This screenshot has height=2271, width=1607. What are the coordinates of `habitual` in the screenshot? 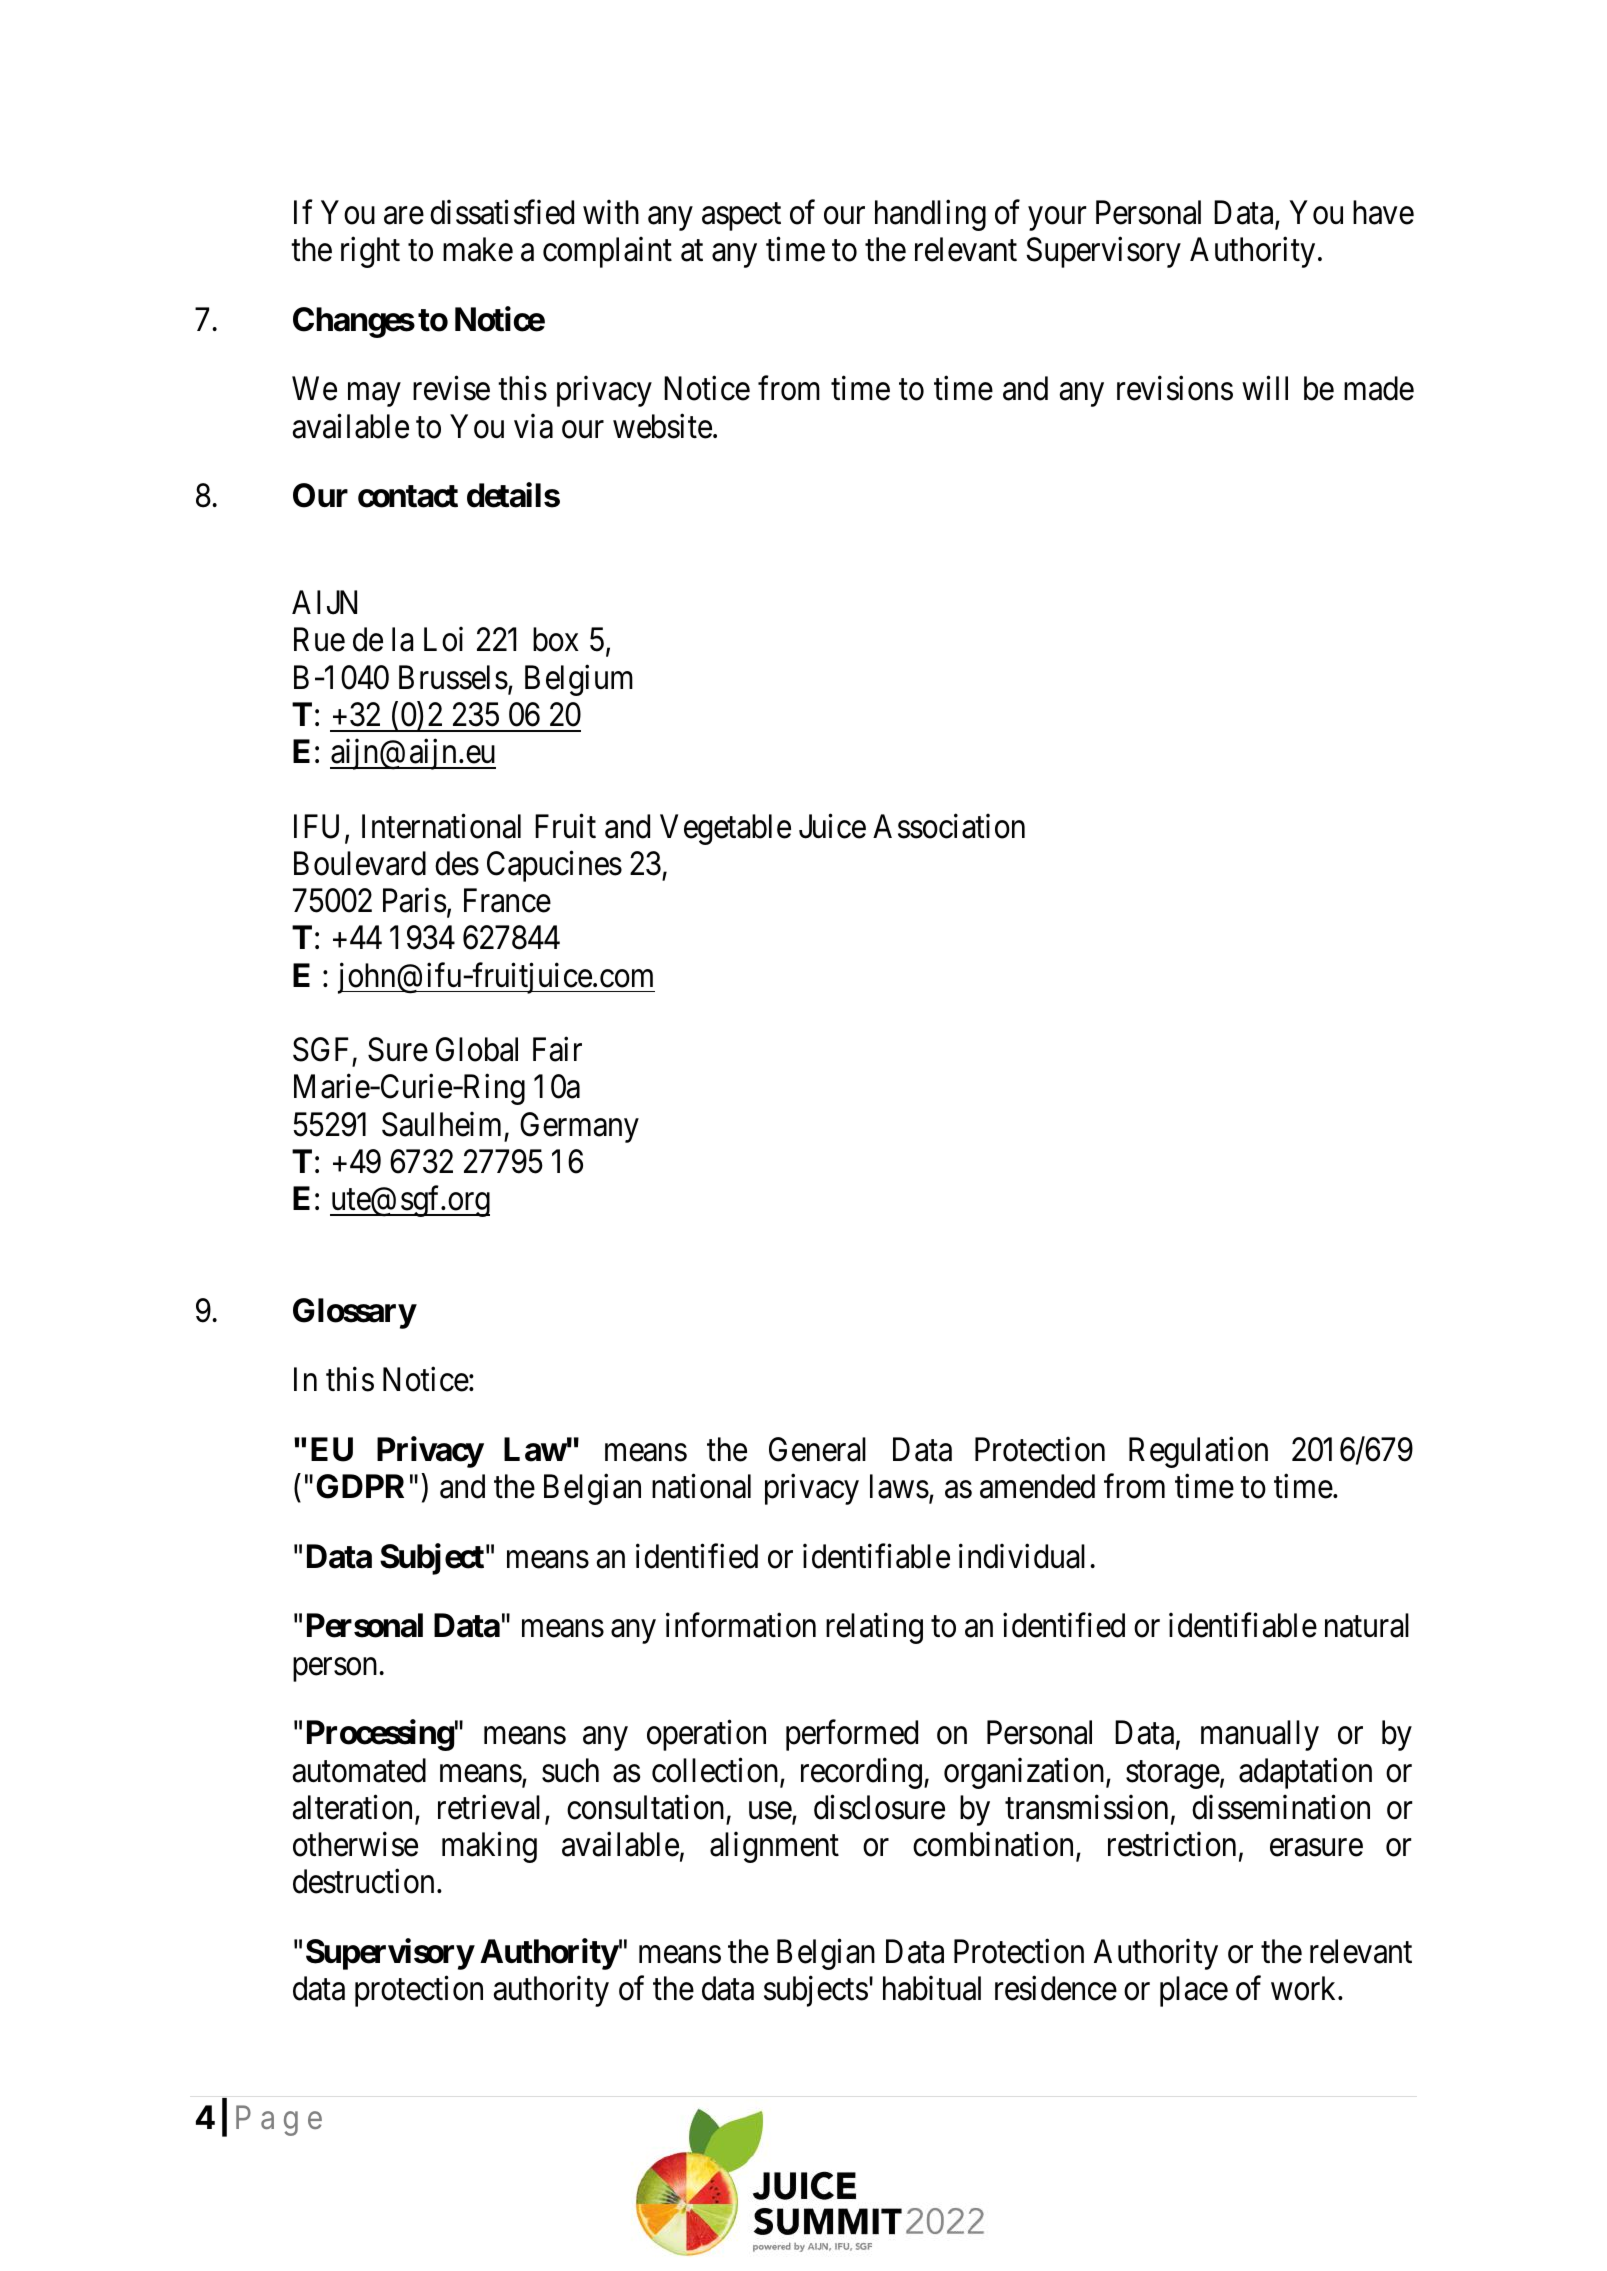 It's located at (932, 1988).
